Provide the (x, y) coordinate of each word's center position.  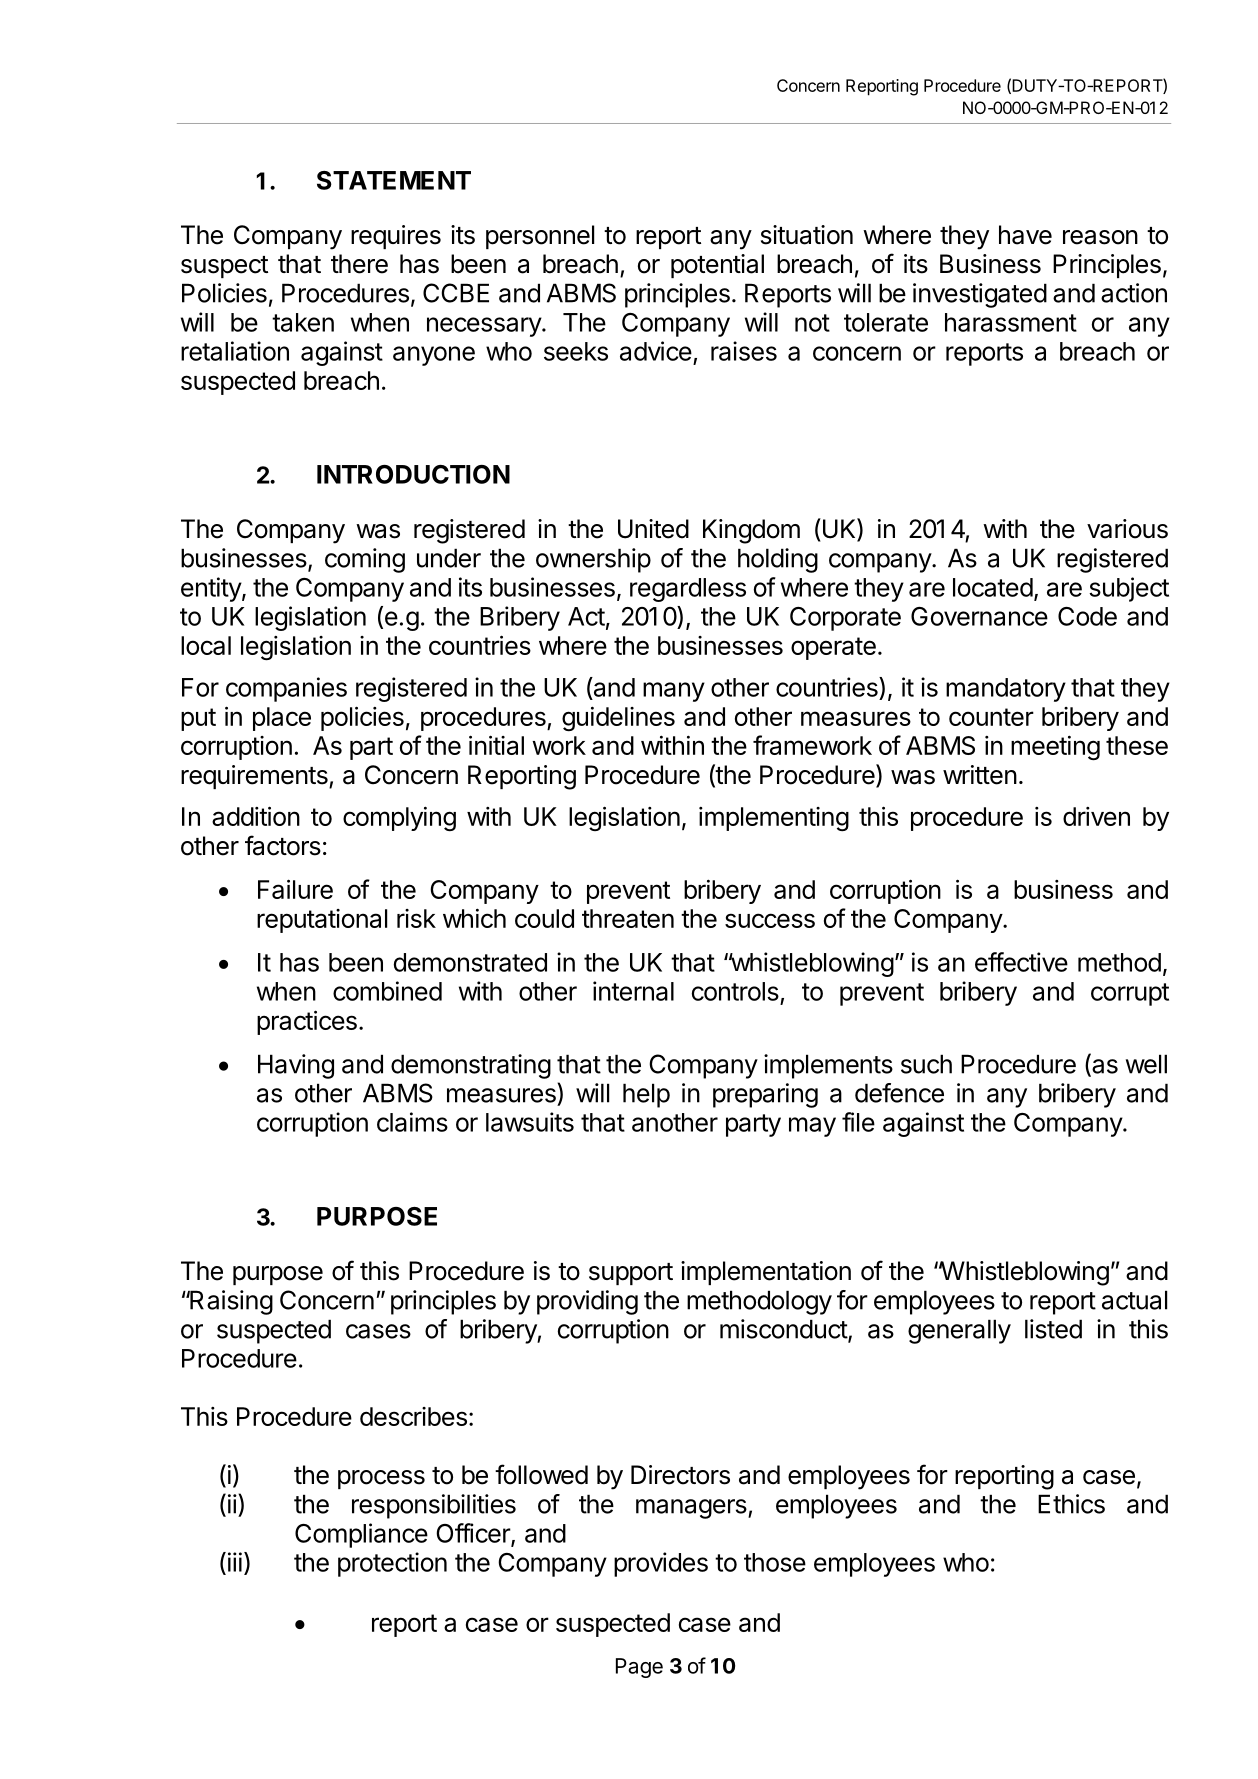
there (359, 264)
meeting (1055, 747)
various (1127, 529)
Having (296, 1066)
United (653, 529)
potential (717, 266)
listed (1053, 1329)
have (1025, 235)
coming (365, 560)
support (631, 1274)
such (926, 1064)
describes (413, 1416)
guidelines (618, 718)
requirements (255, 777)
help (646, 1095)
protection (392, 1564)
